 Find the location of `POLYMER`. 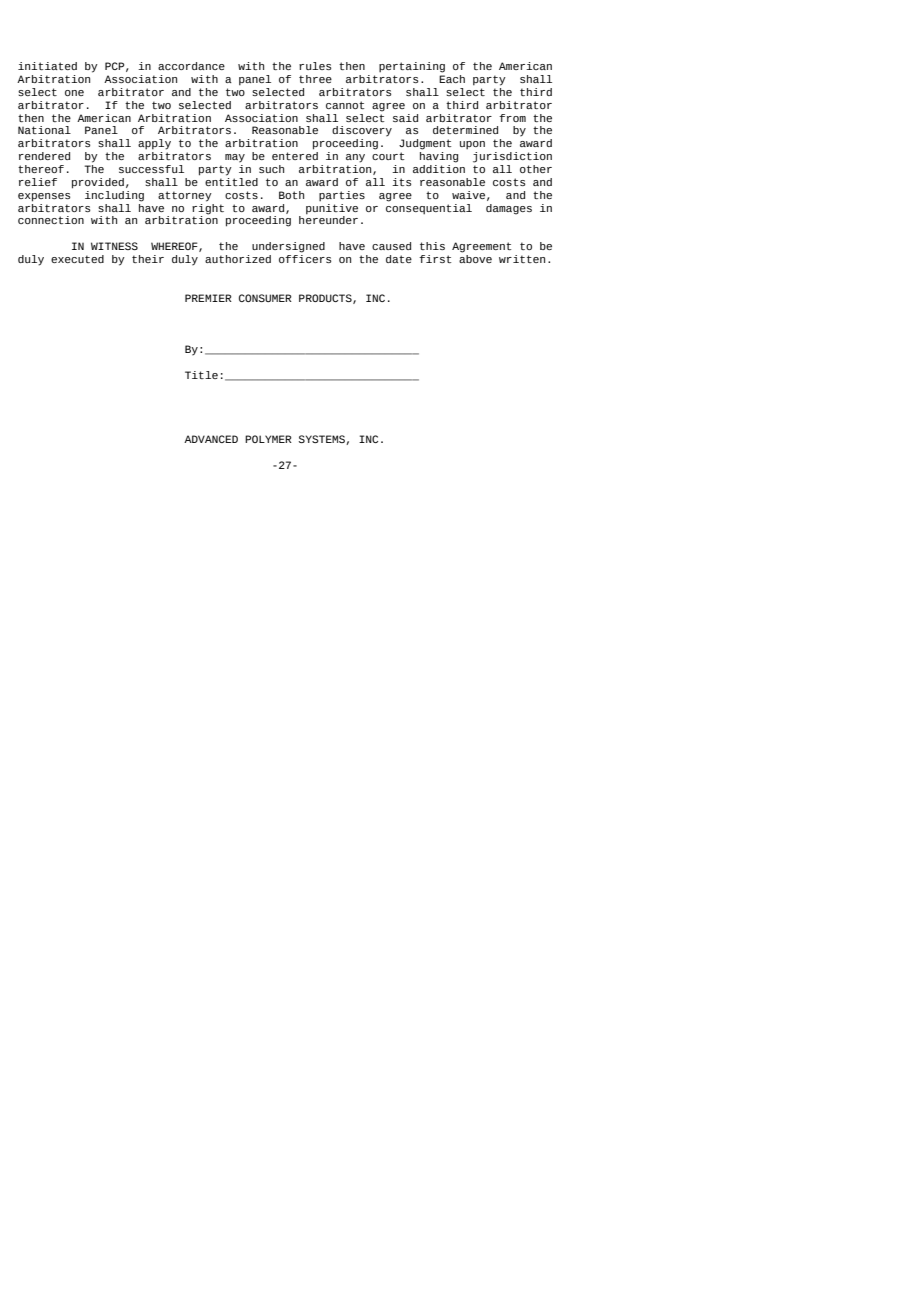

POLYMER is located at coordinates (268, 439).
